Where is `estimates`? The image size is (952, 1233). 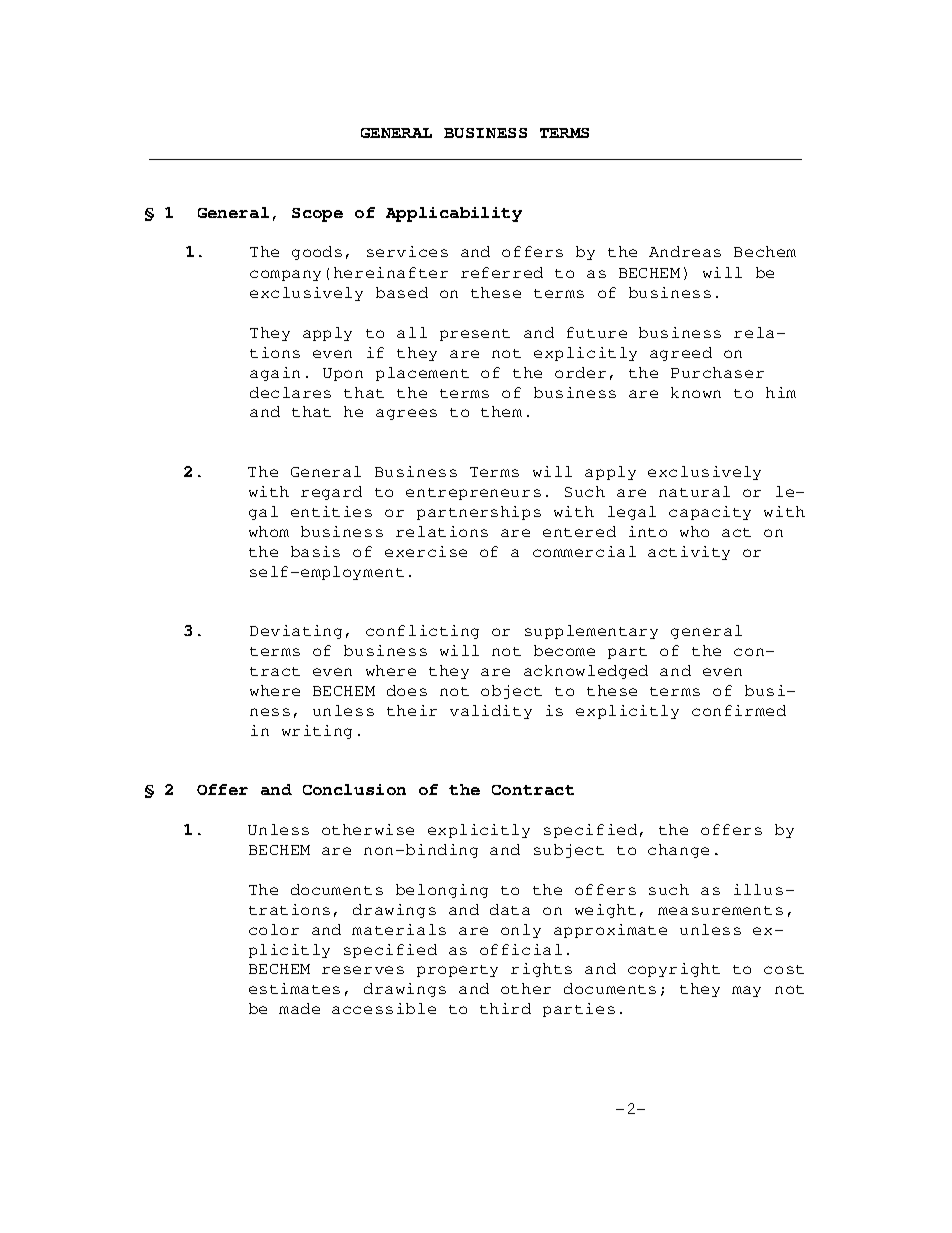 estimates is located at coordinates (294, 988).
